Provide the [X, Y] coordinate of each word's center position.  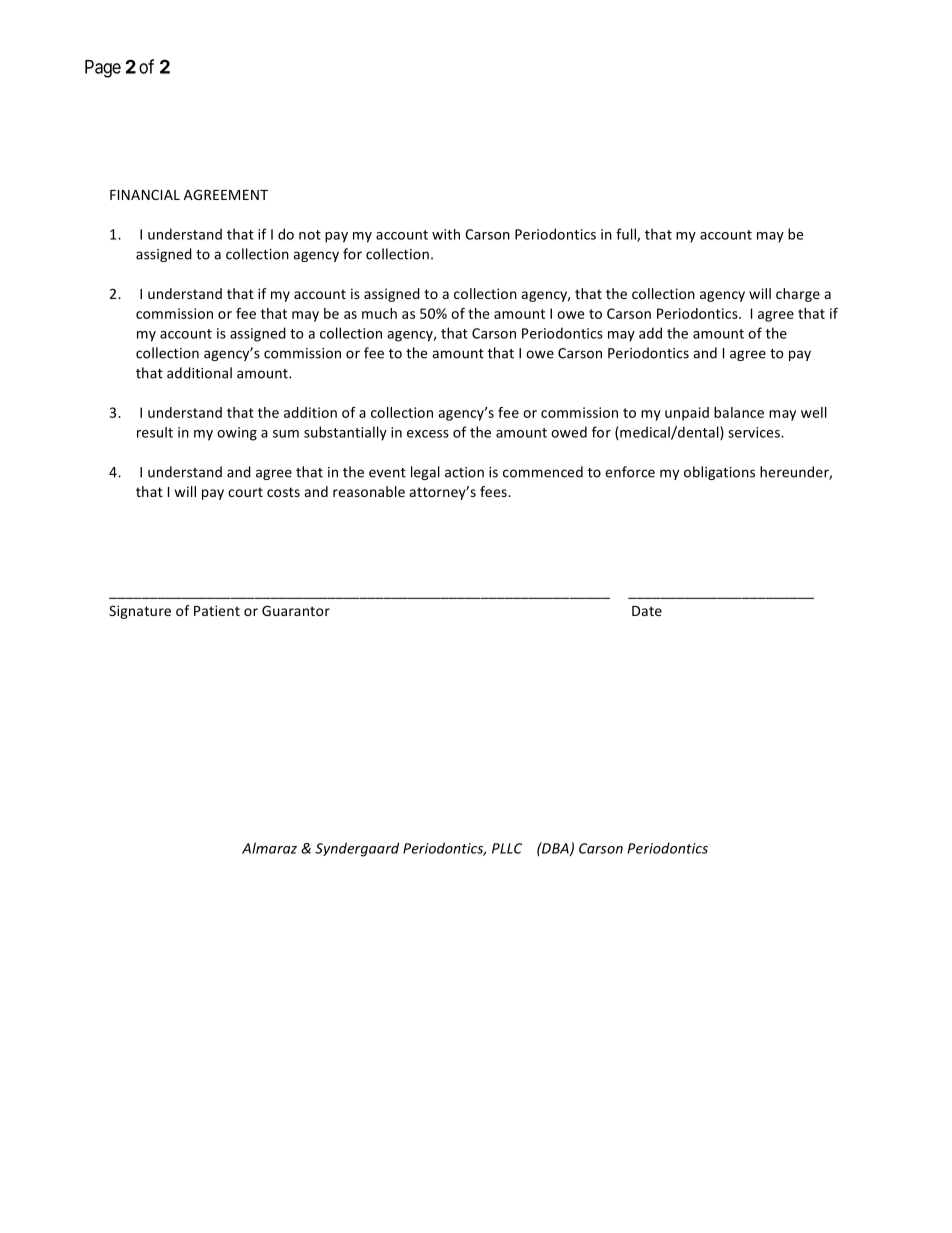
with [446, 234]
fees [494, 491]
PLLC [507, 848]
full [627, 235]
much [379, 313]
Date [647, 611]
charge [798, 295]
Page [103, 69]
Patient [217, 610]
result [155, 432]
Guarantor [296, 610]
